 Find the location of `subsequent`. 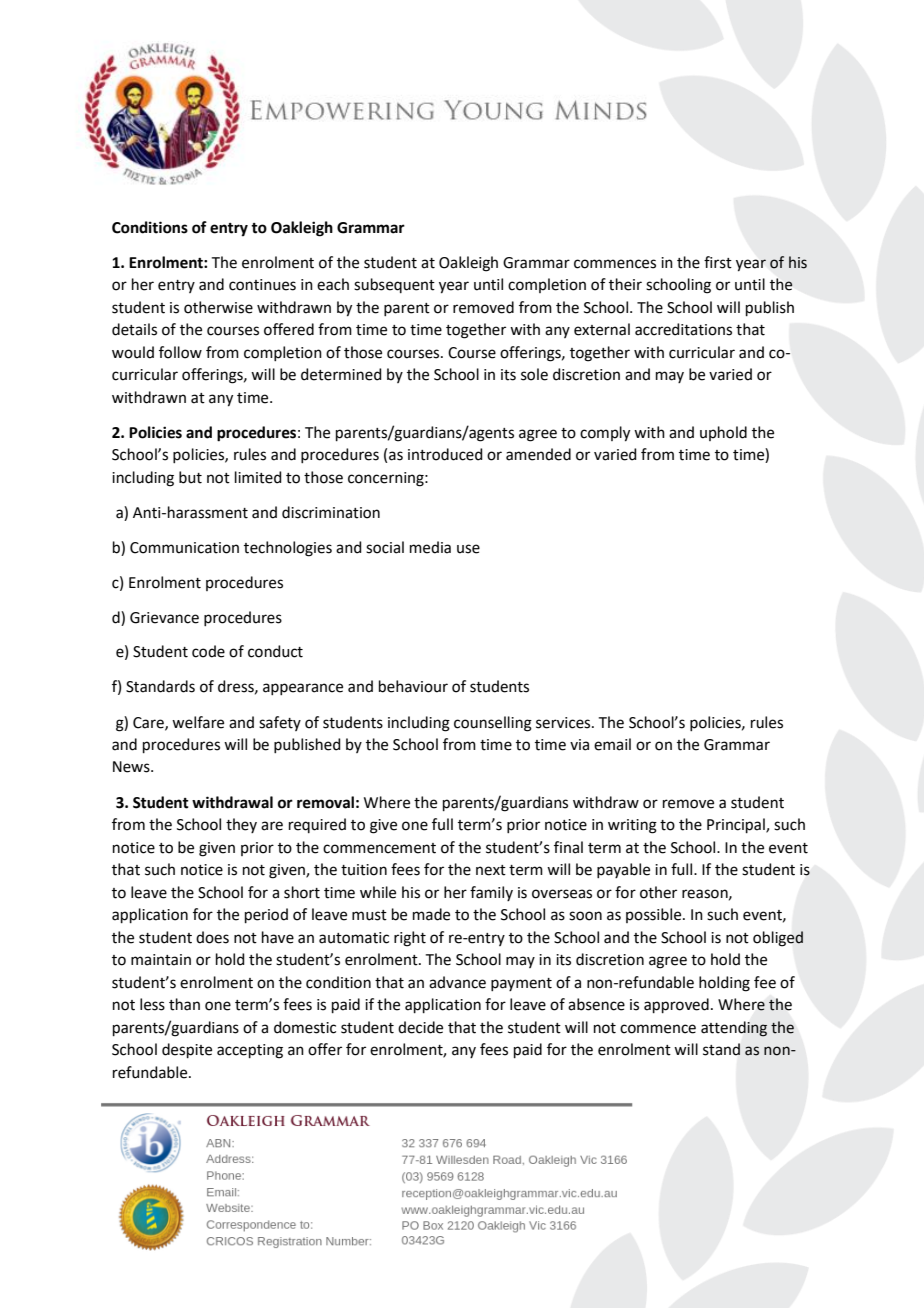

subsequent is located at coordinates (394, 285).
